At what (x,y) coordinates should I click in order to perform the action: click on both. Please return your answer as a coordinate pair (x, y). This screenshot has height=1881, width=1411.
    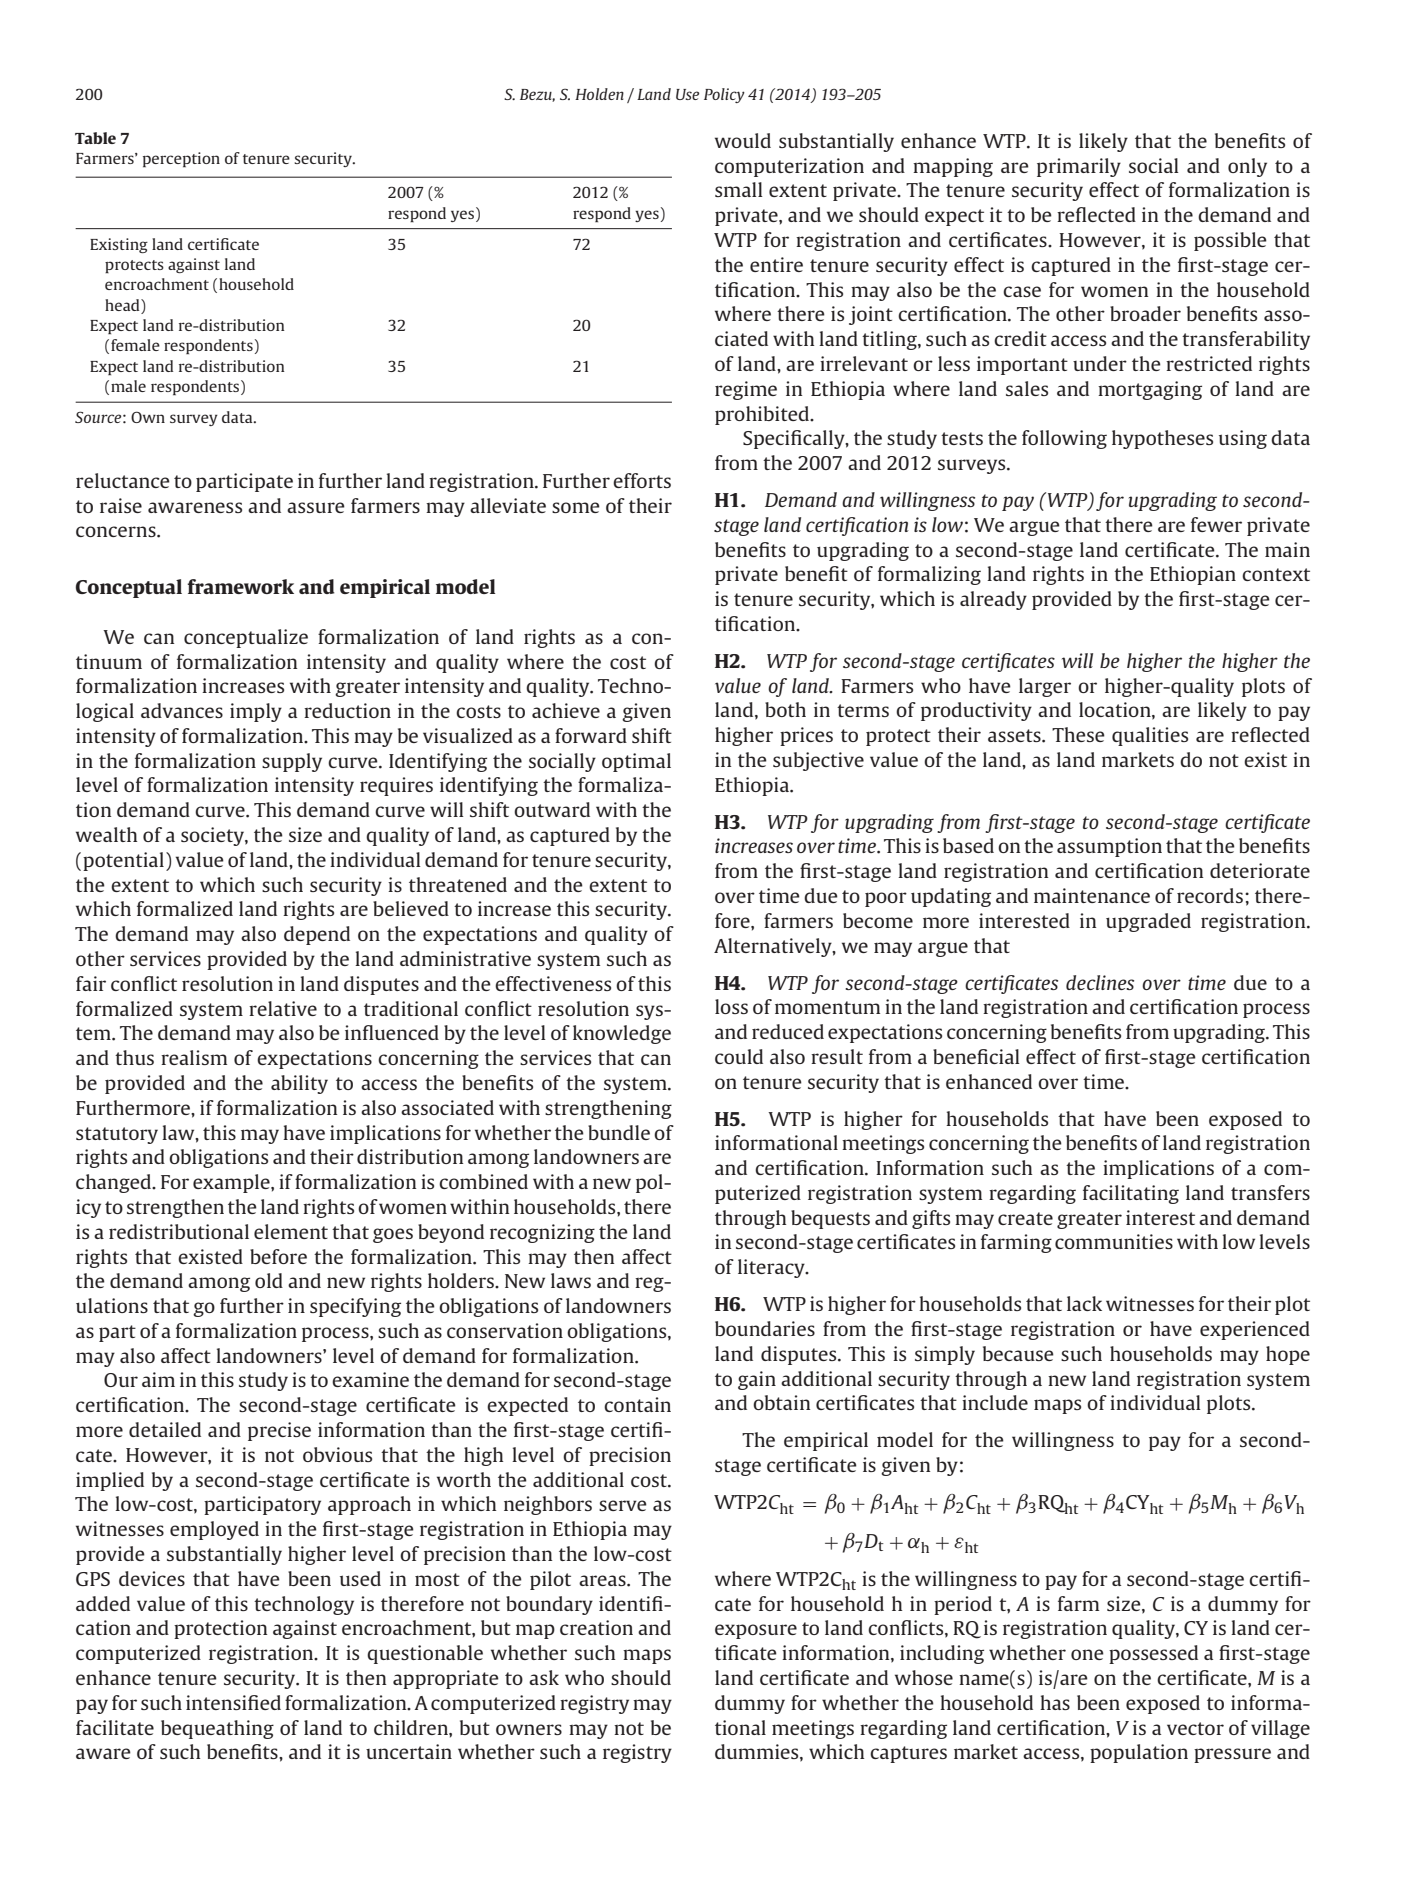
    Looking at the image, I should click on (785, 709).
